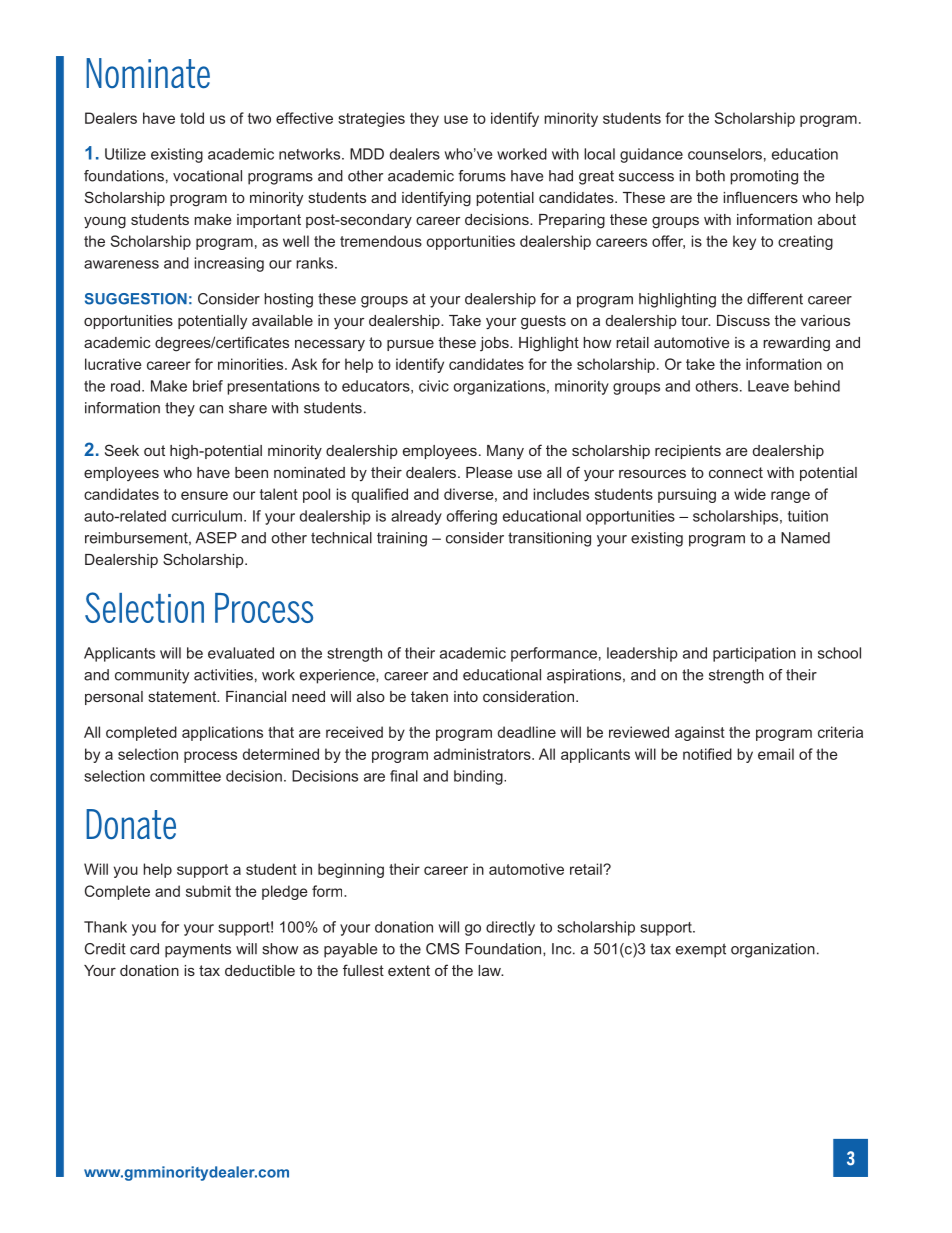 The image size is (952, 1233). What do you see at coordinates (805, 538) in the screenshot?
I see `Named` at bounding box center [805, 538].
